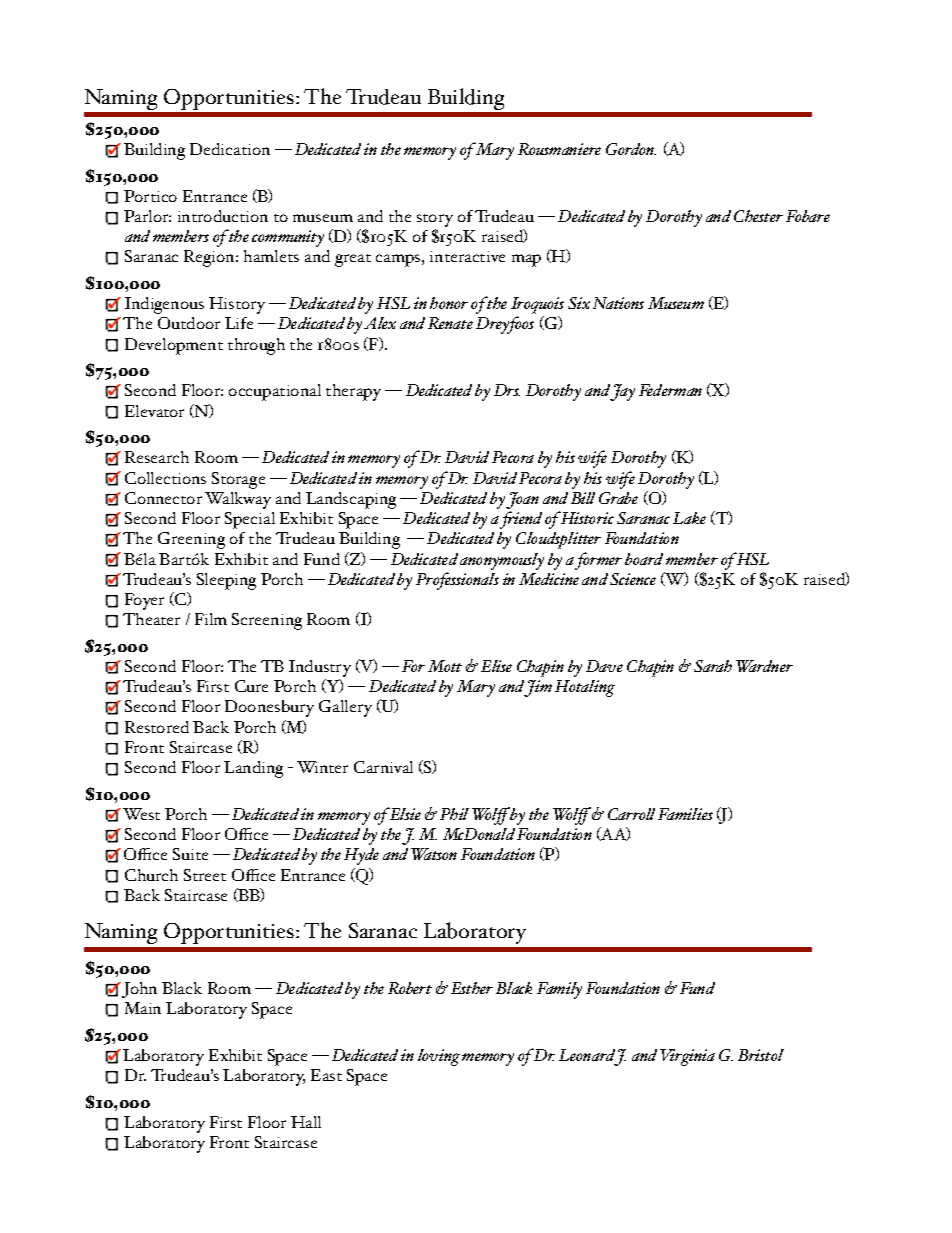  I want to click on interactive, so click(467, 256).
